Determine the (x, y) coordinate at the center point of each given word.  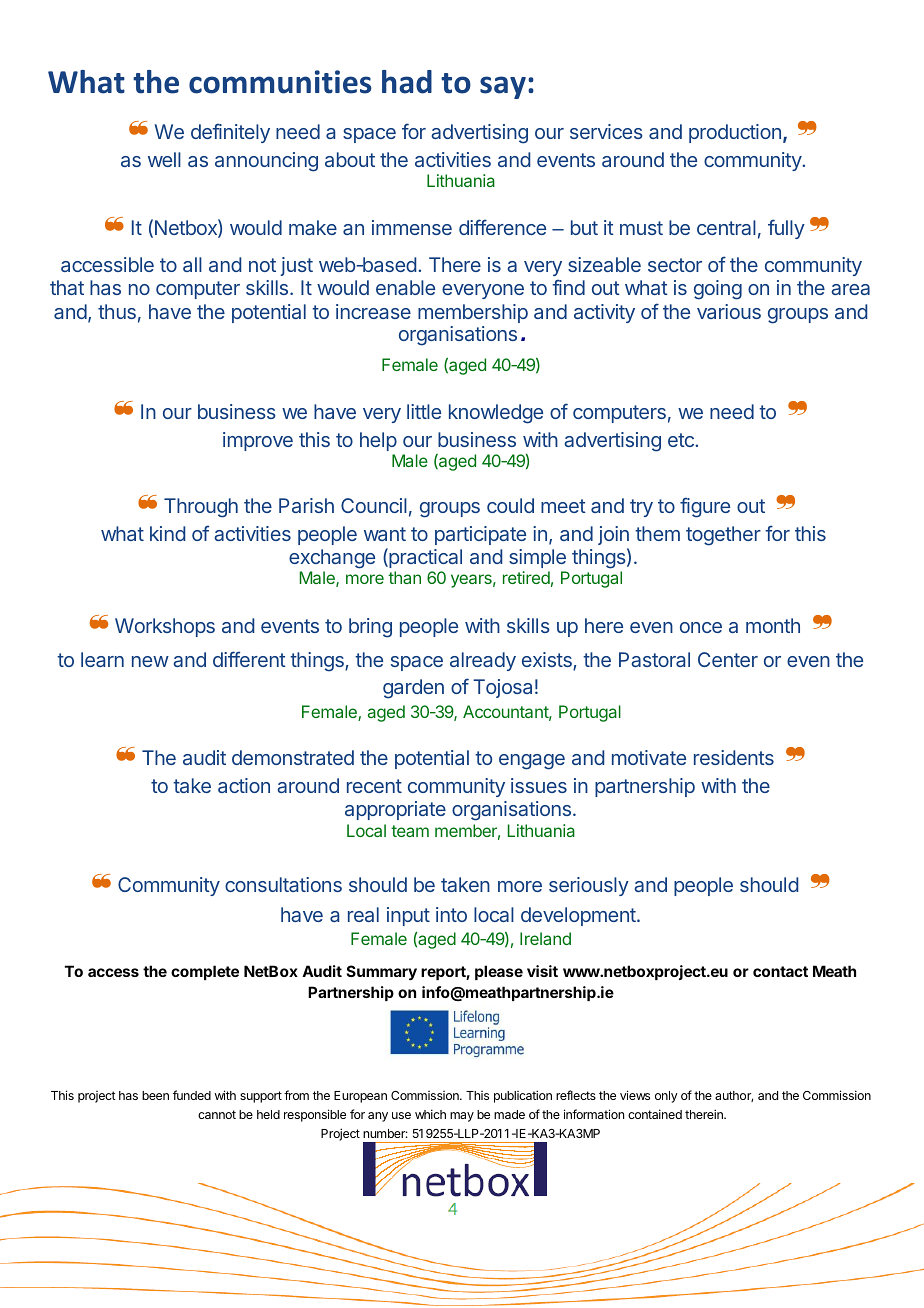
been (155, 1095)
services (606, 131)
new (150, 661)
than (404, 577)
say (503, 87)
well (164, 159)
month (773, 625)
